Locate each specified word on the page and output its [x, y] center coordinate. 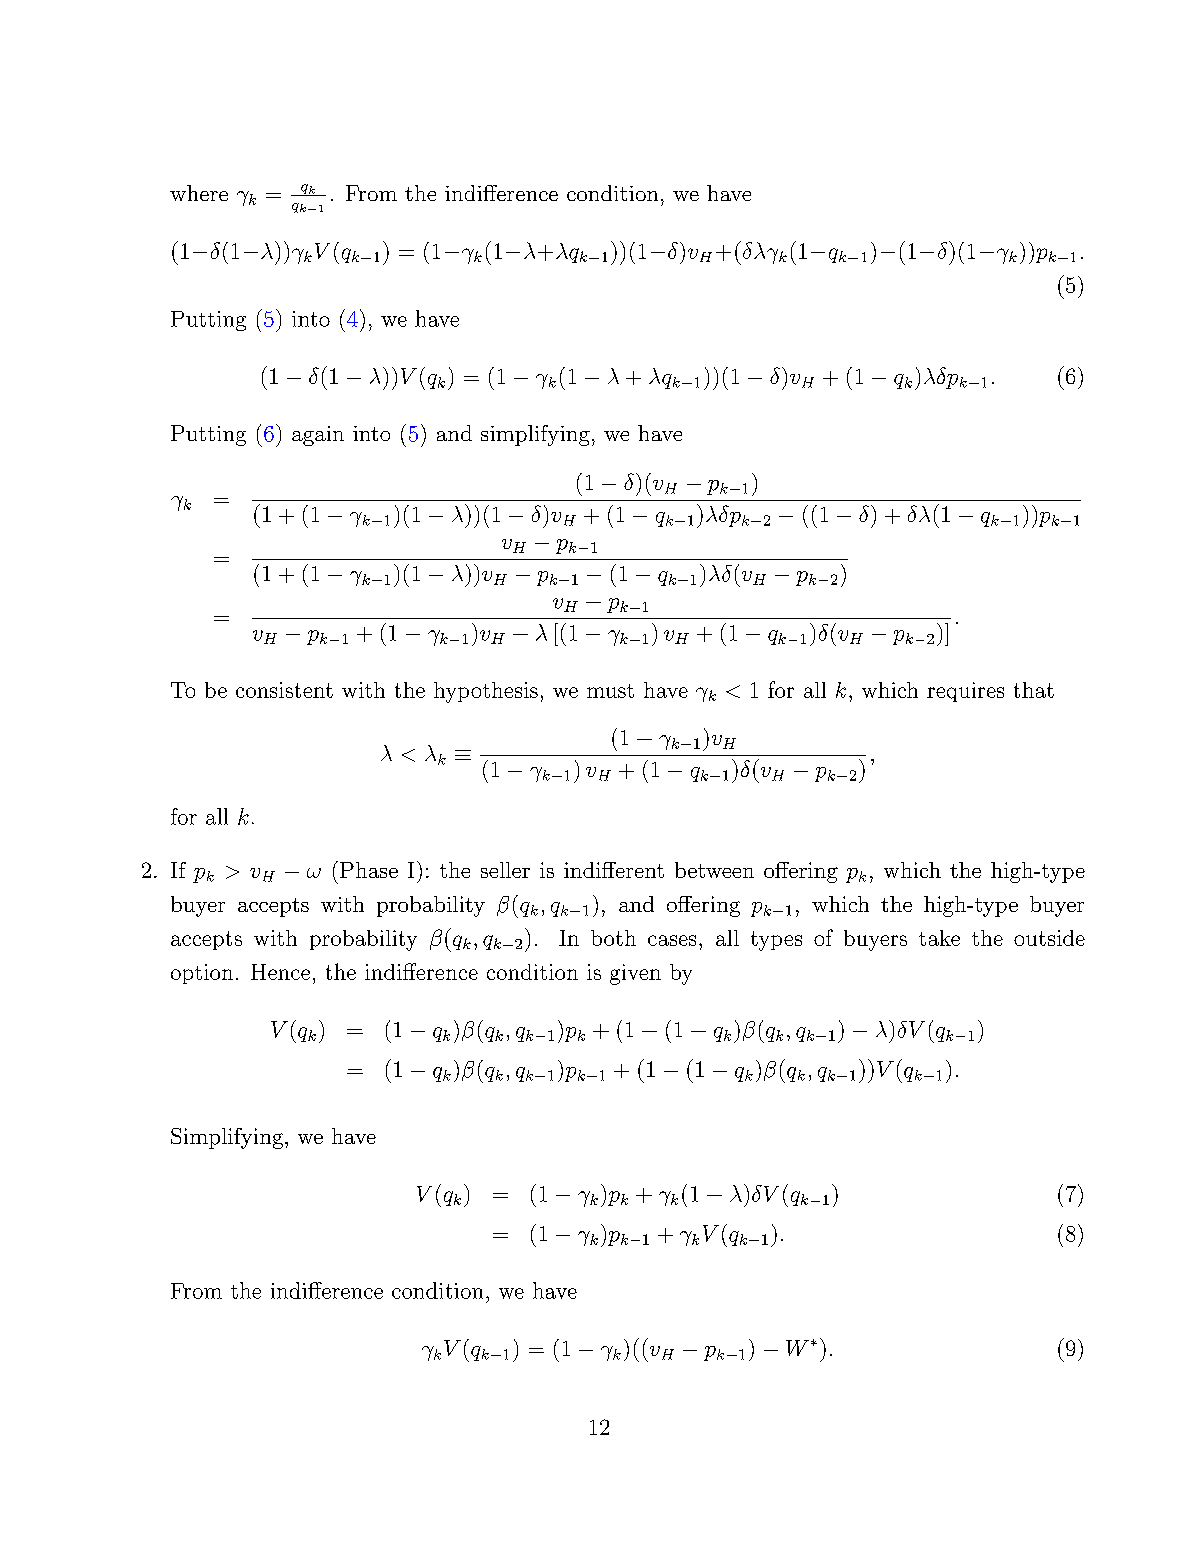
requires [965, 692]
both [613, 938]
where [199, 193]
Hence [280, 972]
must [610, 691]
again [318, 436]
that [1034, 690]
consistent [284, 690]
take [939, 938]
